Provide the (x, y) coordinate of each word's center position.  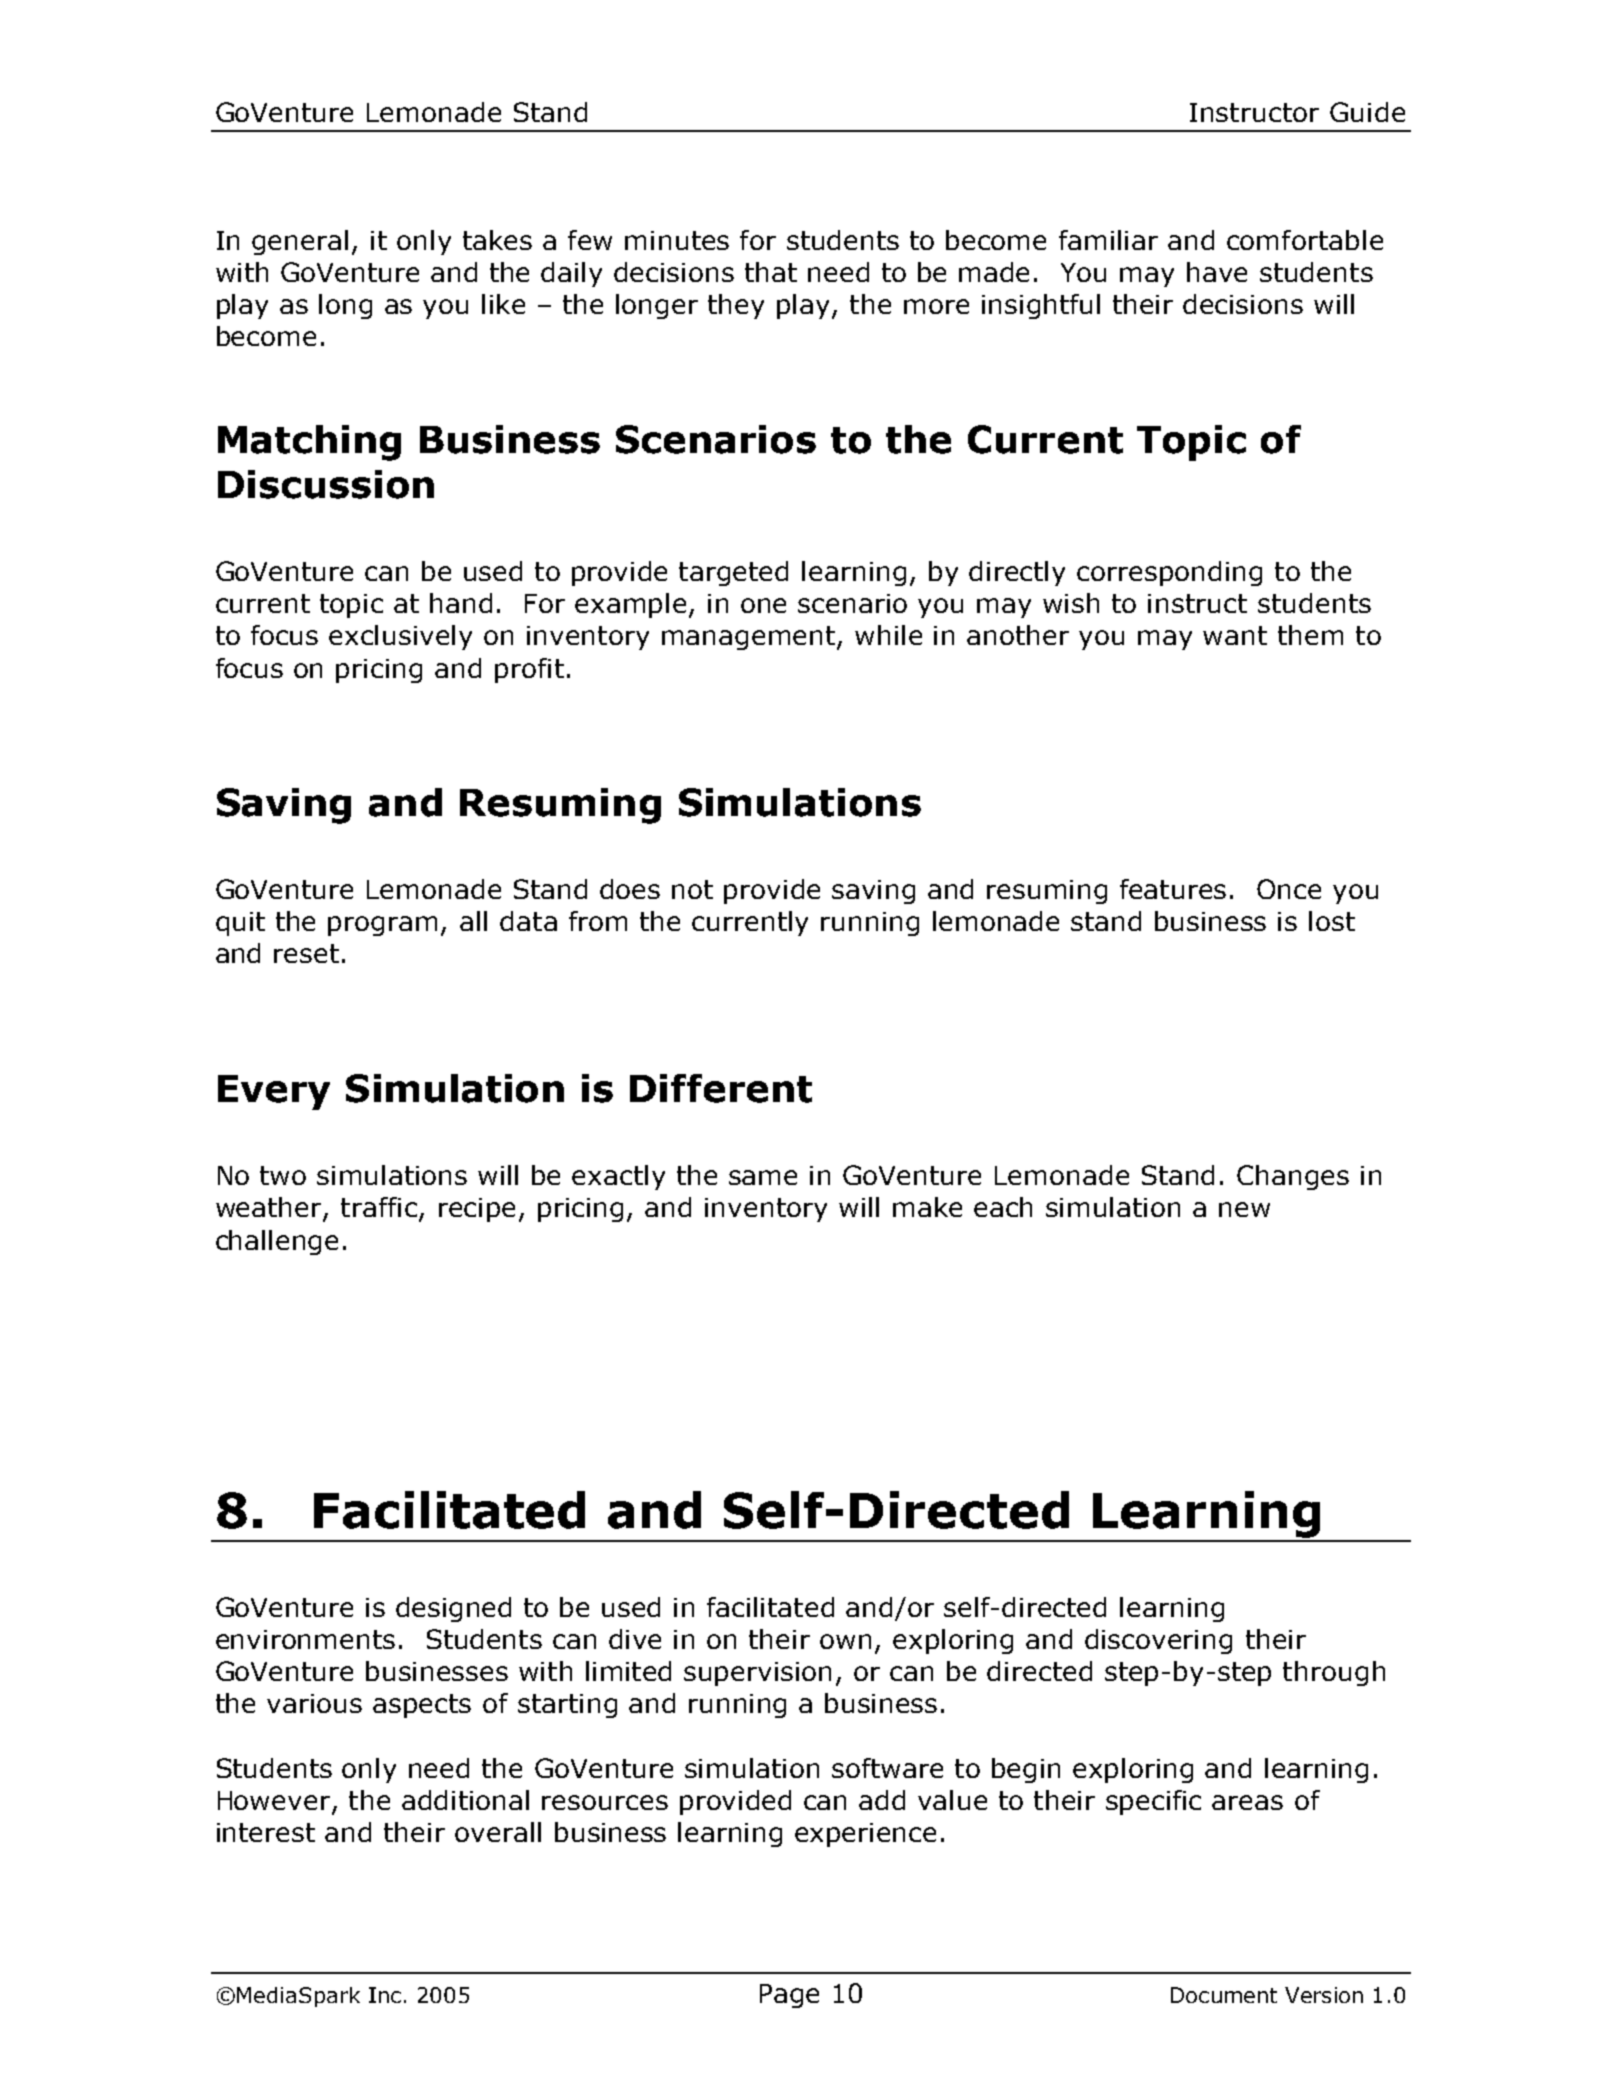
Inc (385, 1995)
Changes (1293, 1177)
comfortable (1305, 240)
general (300, 242)
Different (721, 1088)
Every (274, 1092)
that (771, 272)
